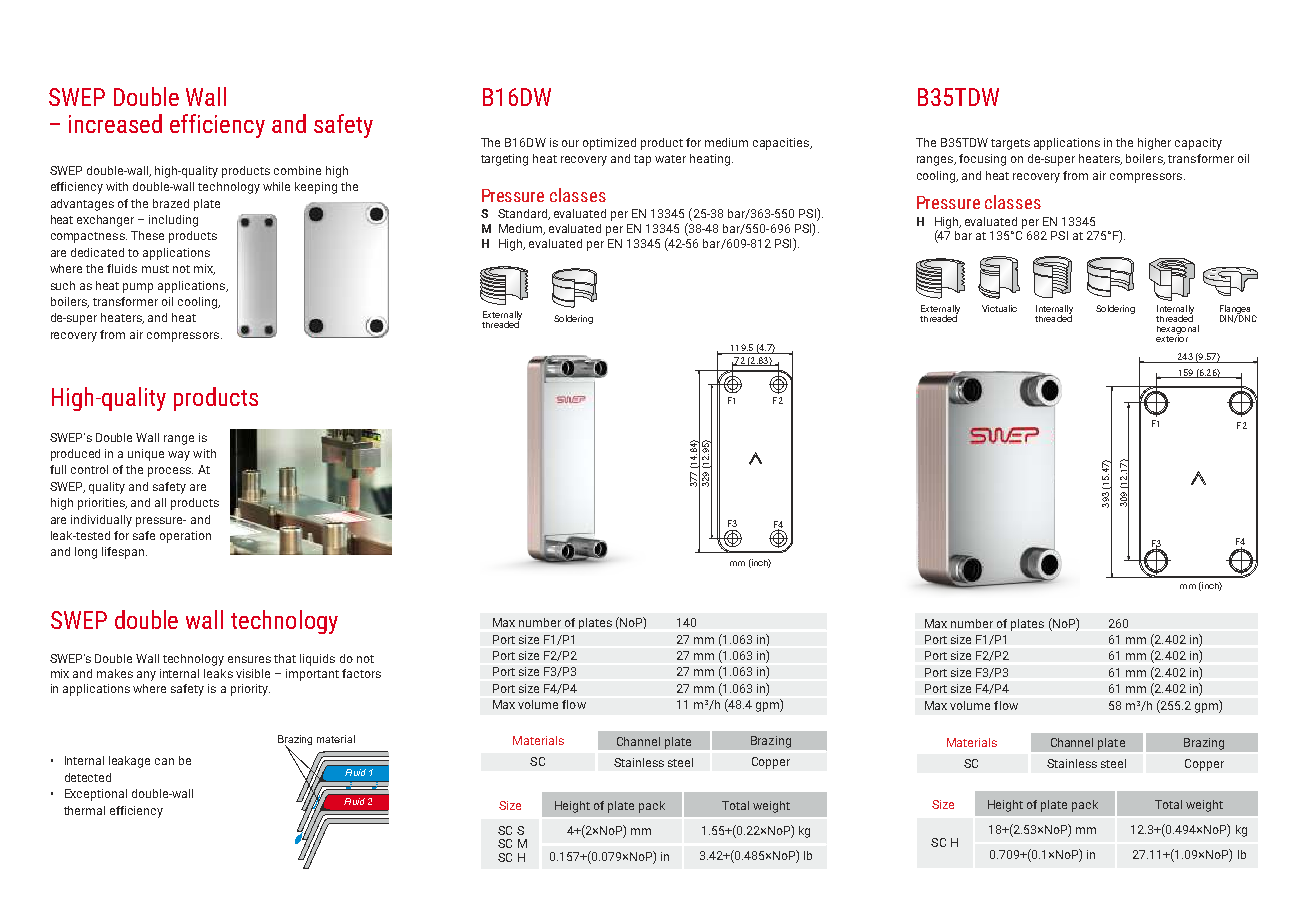  What do you see at coordinates (1010, 144) in the screenshot?
I see `targets` at bounding box center [1010, 144].
